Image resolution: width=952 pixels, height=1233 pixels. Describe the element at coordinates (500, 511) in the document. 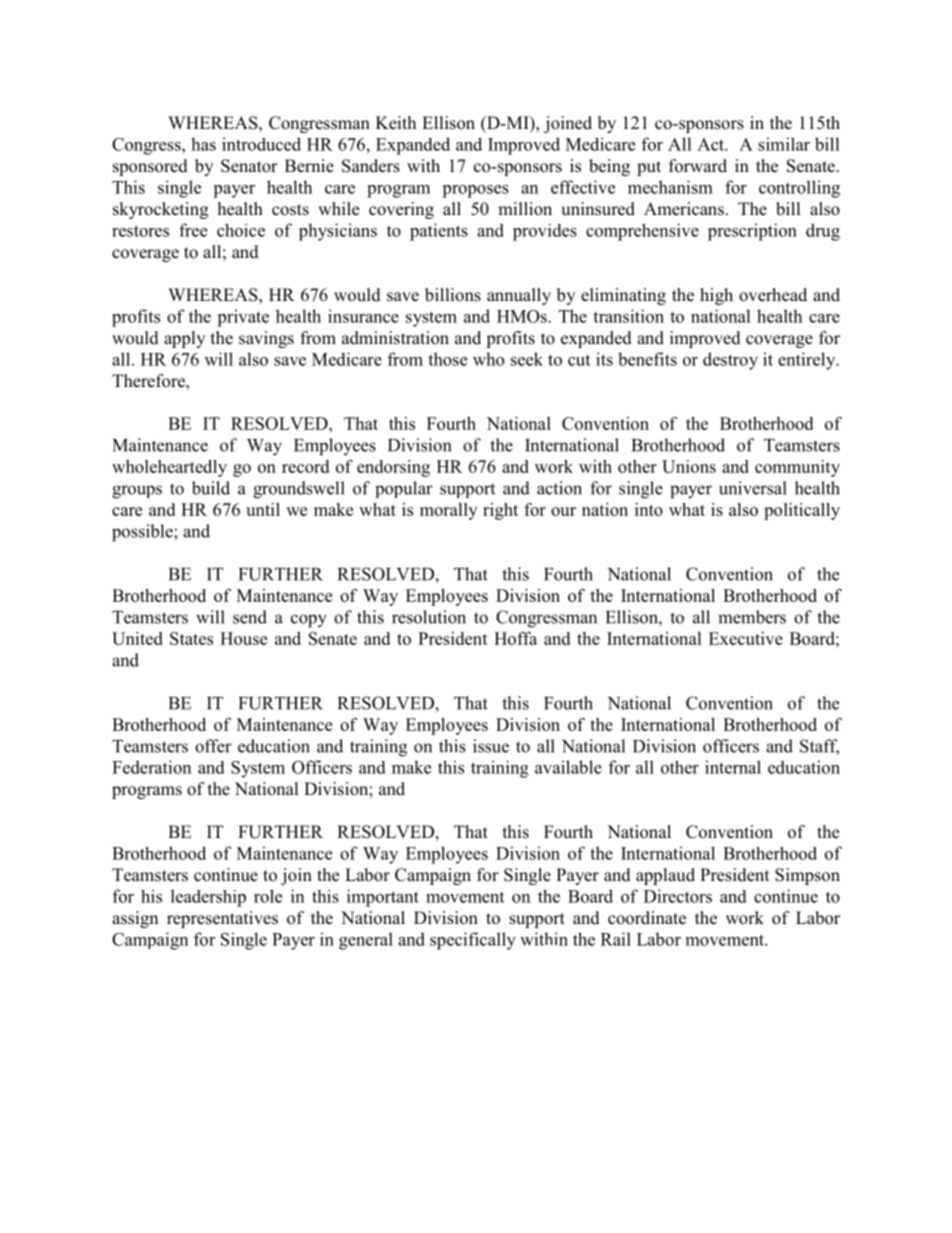

I see `right` at that location.
